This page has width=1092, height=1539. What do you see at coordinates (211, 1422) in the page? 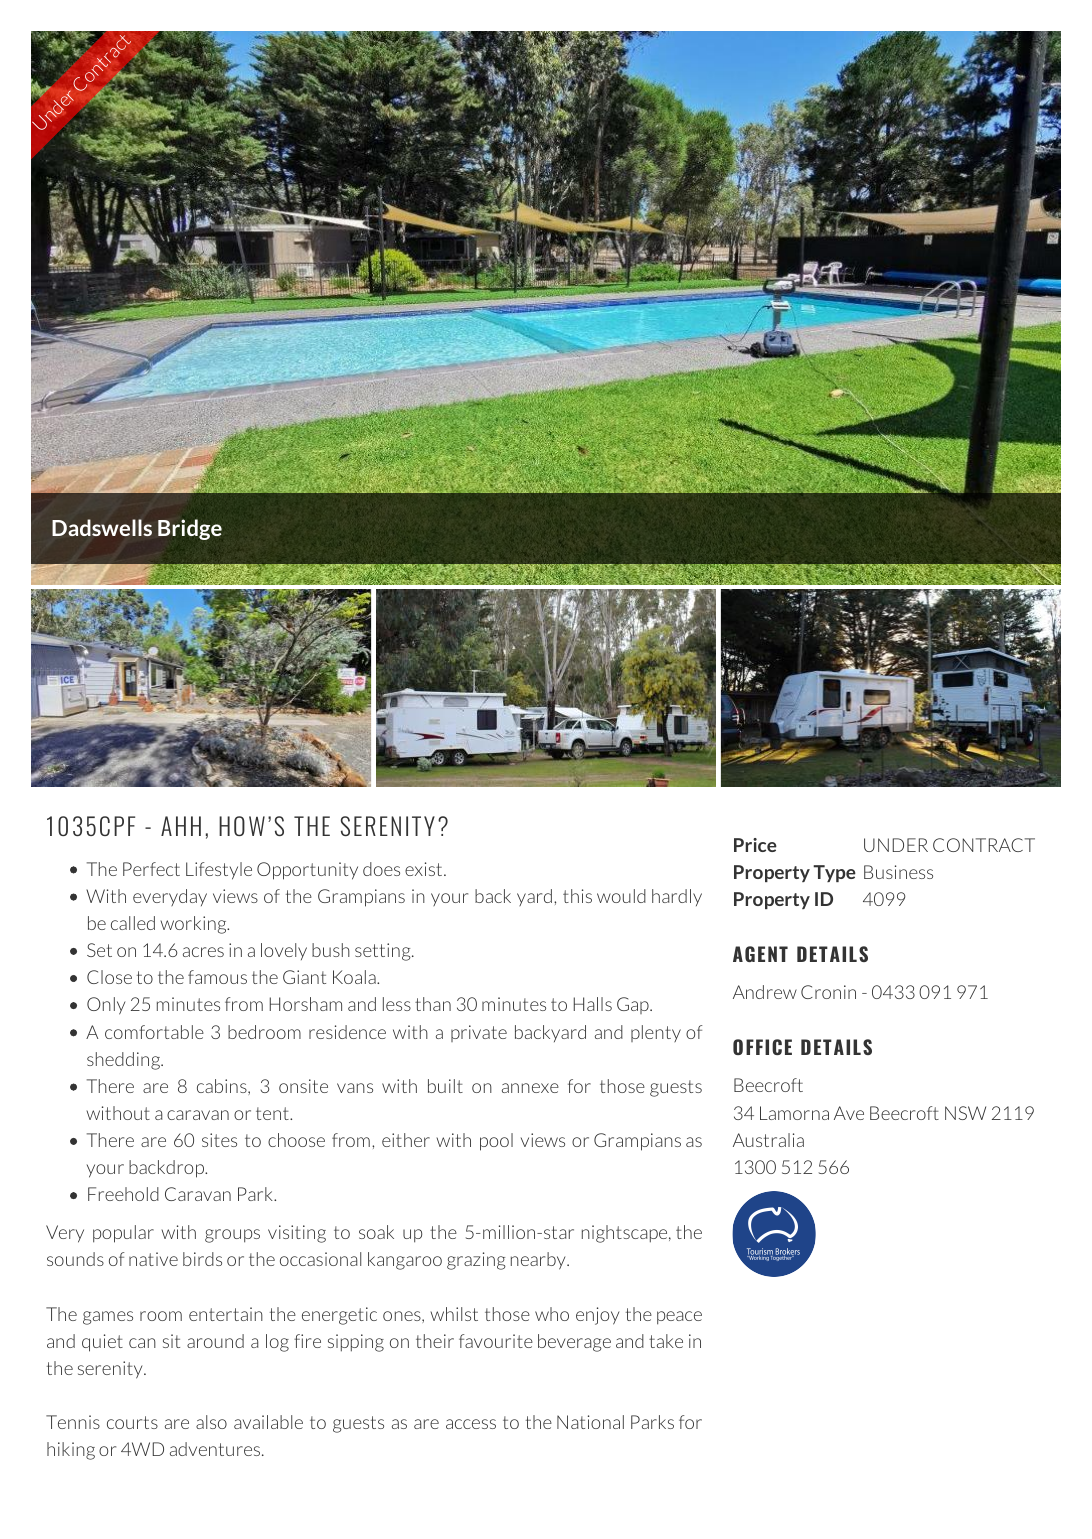
I see `also` at bounding box center [211, 1422].
